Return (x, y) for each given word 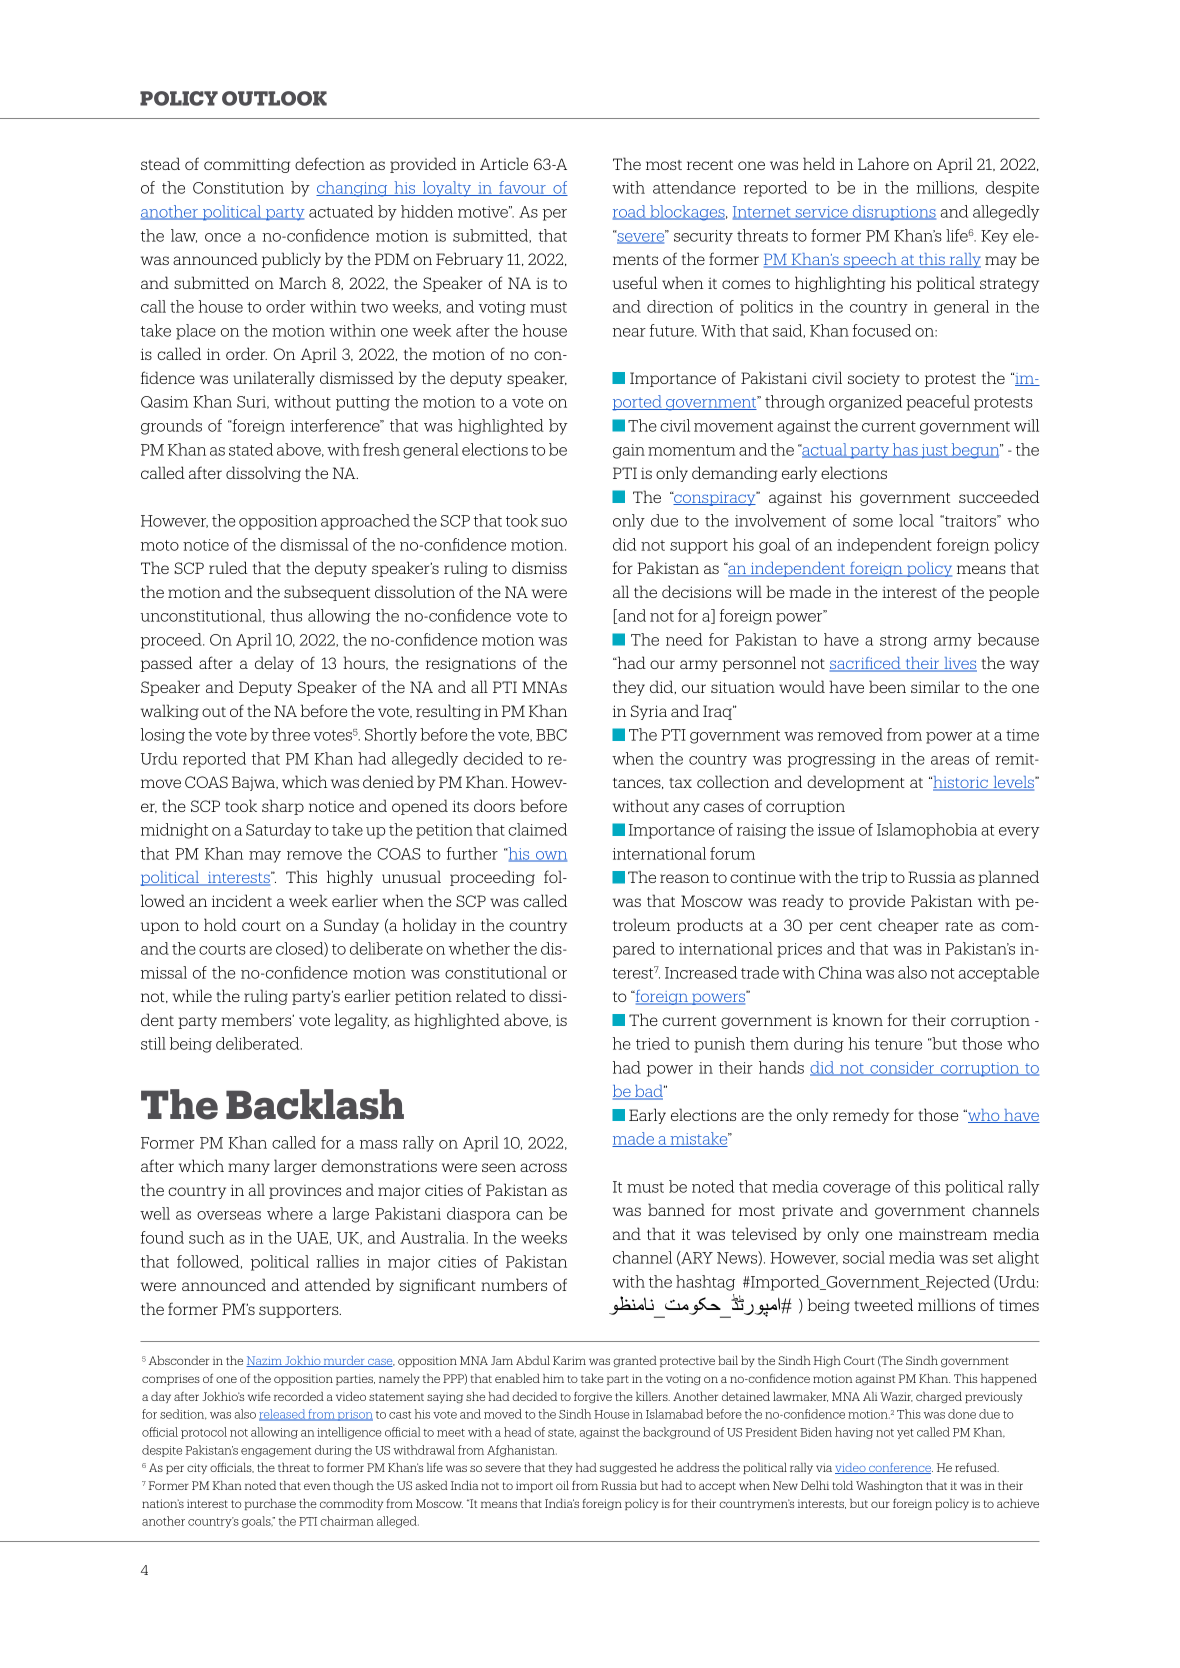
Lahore (883, 163)
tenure (898, 1044)
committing (247, 165)
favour (522, 188)
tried (653, 1043)
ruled (228, 567)
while (192, 995)
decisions (696, 591)
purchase (270, 1504)
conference (900, 1468)
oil (562, 1485)
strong (903, 642)
